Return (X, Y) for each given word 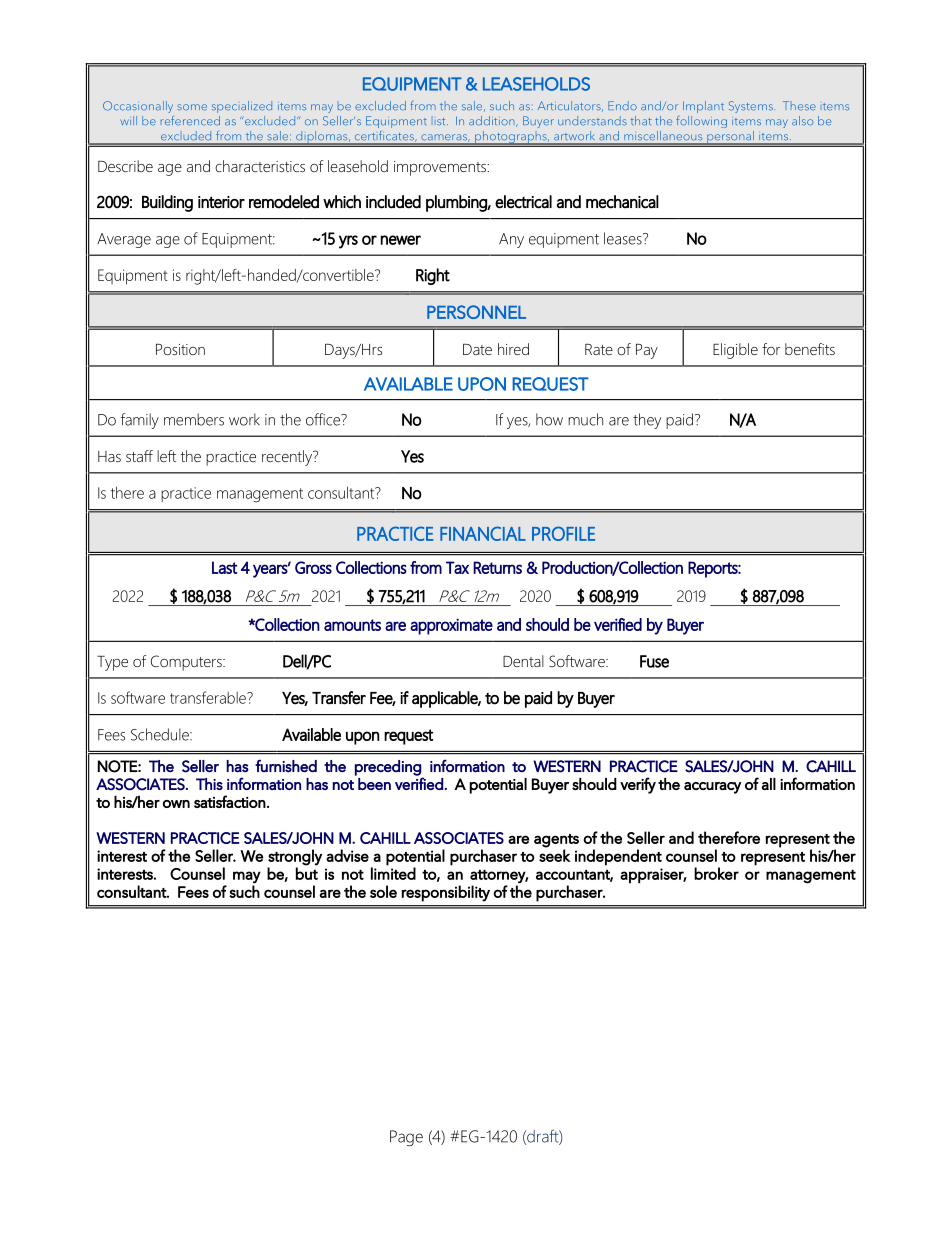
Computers (187, 663)
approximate (451, 626)
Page (406, 1138)
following (701, 122)
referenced (190, 120)
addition (493, 121)
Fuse (654, 661)
